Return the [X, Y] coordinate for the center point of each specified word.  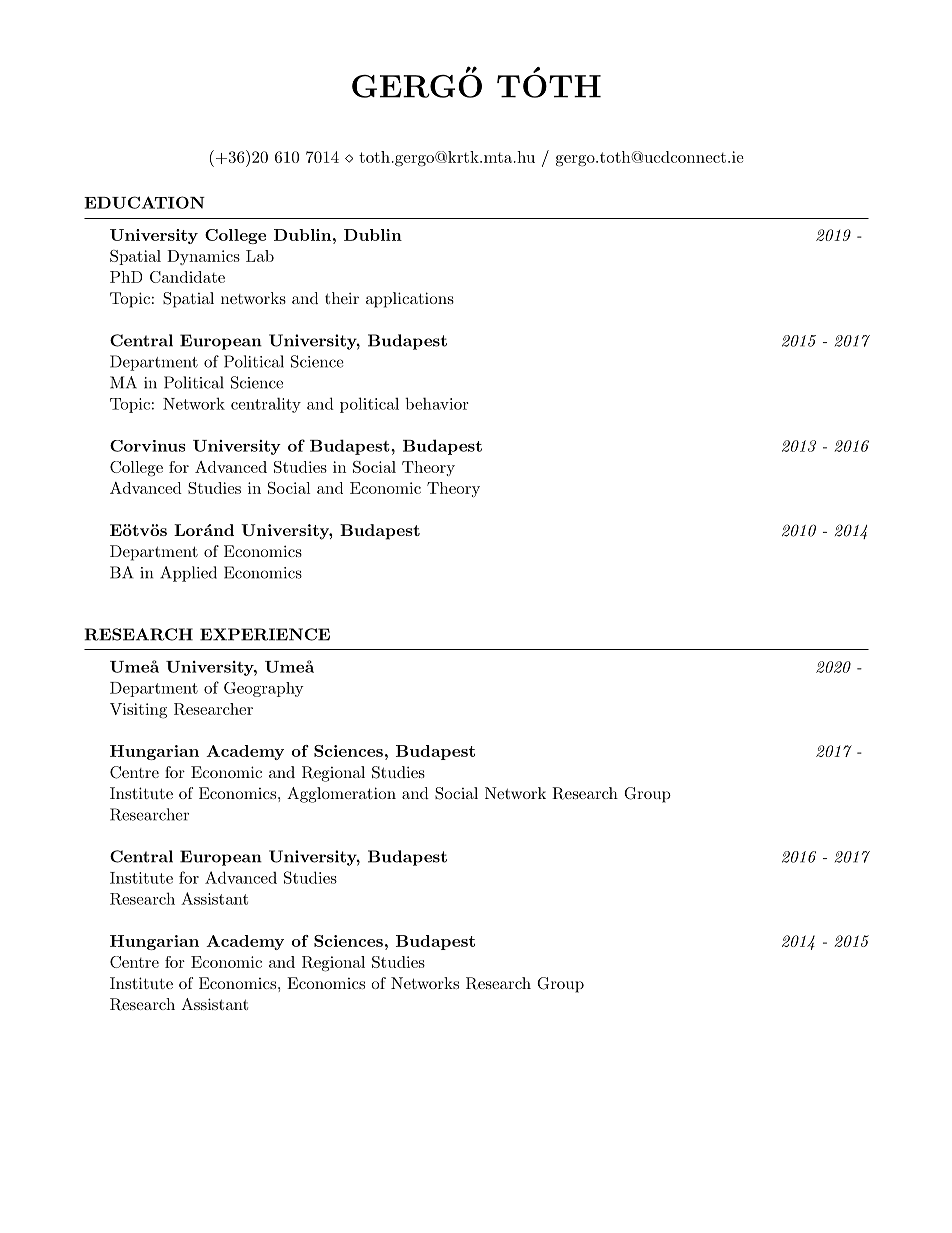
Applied [188, 574]
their [342, 298]
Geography [264, 689]
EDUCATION [144, 202]
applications [410, 300]
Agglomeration [341, 795]
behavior [436, 403]
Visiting [138, 711]
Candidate [187, 277]
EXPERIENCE [265, 634]
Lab [260, 256]
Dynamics [203, 257]
